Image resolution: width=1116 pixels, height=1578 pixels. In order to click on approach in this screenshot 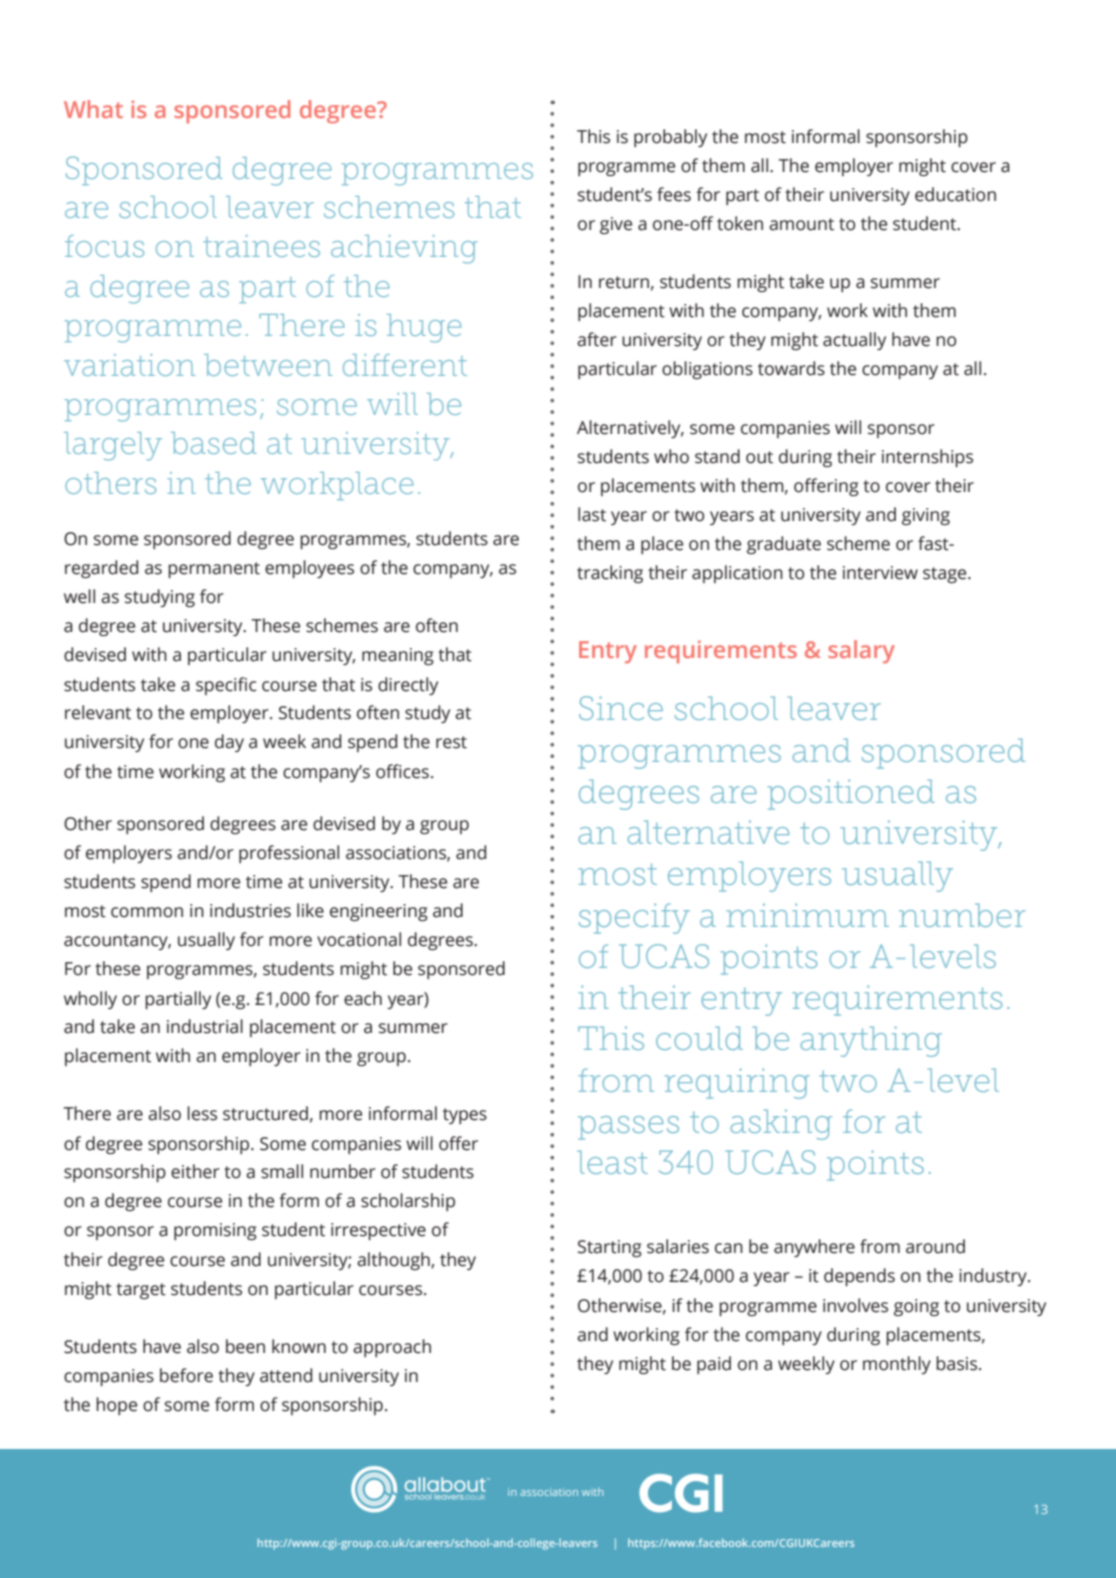, I will do `click(392, 1348)`.
